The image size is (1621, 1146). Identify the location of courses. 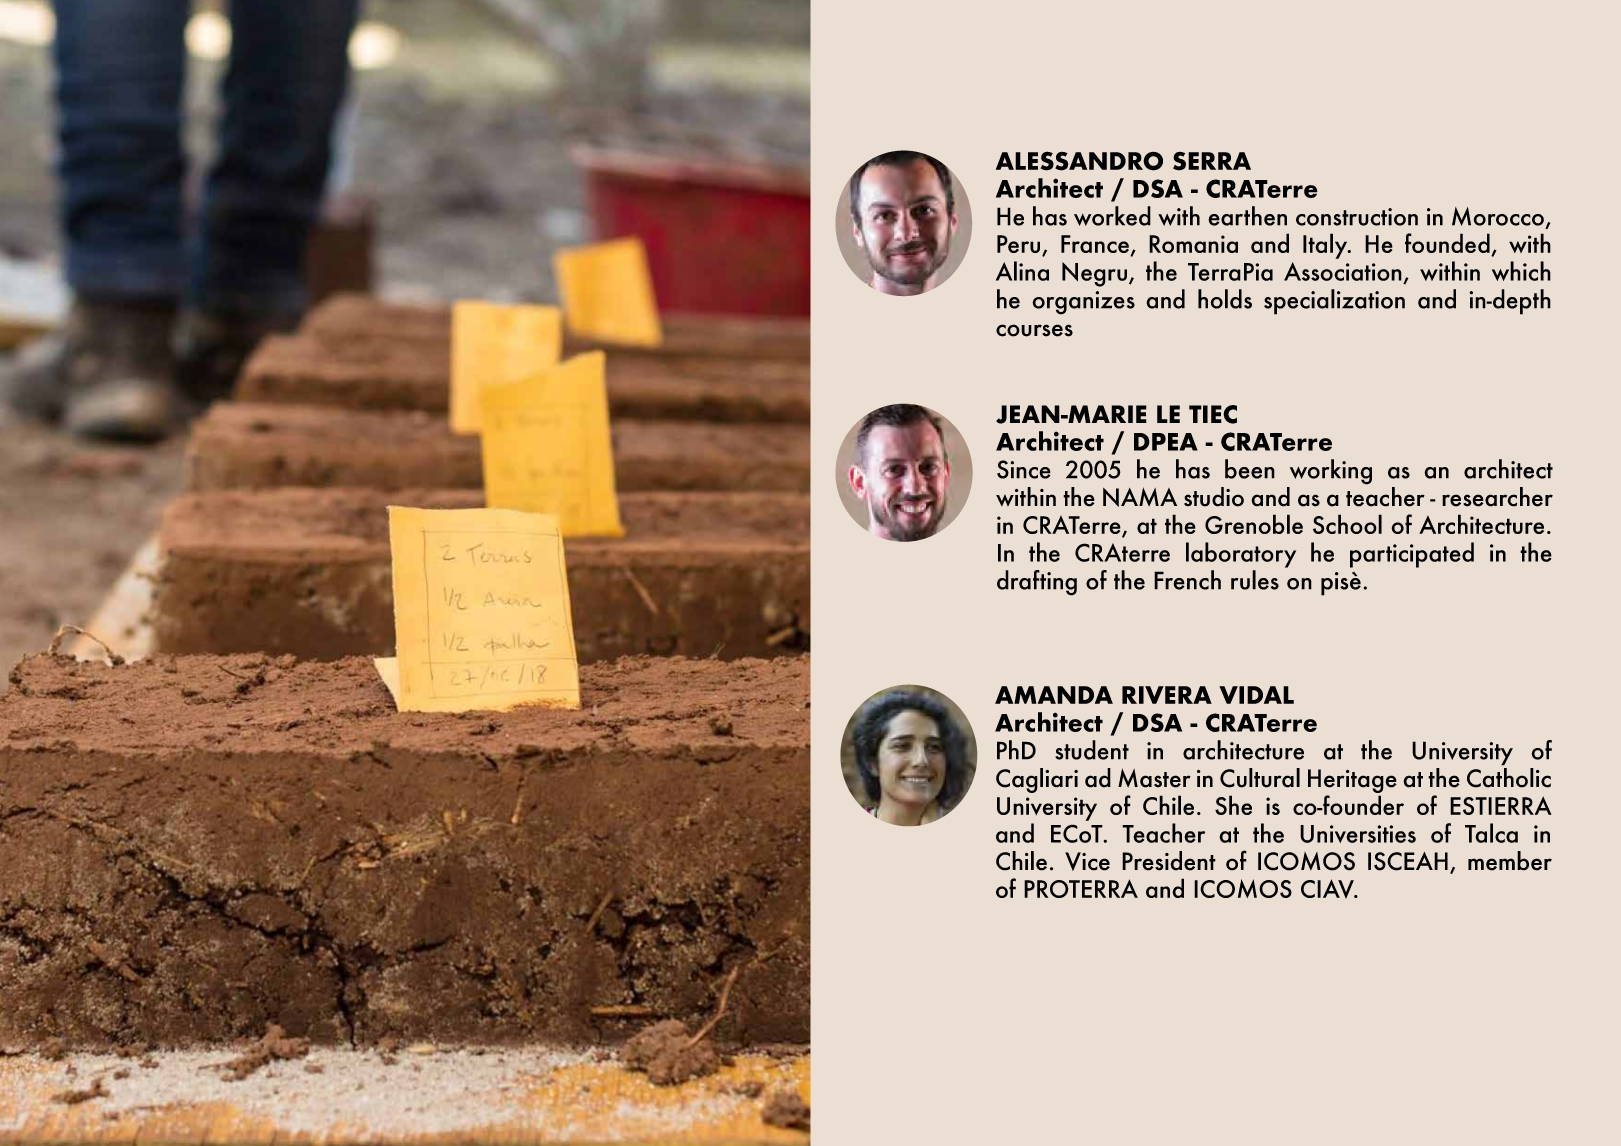
(1034, 330).
